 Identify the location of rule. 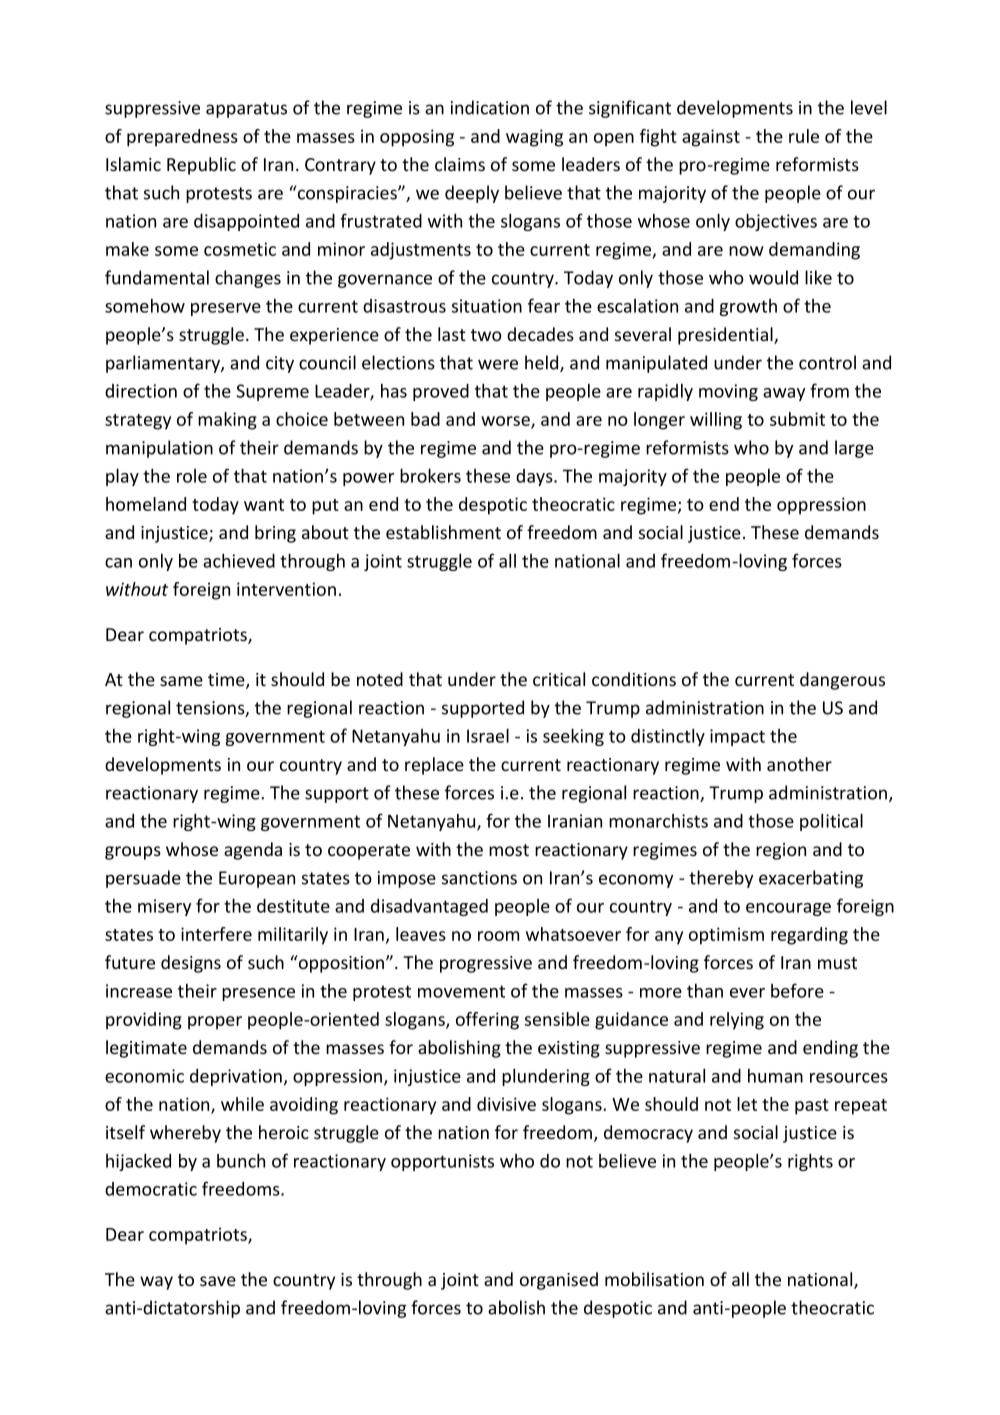
(804, 136).
